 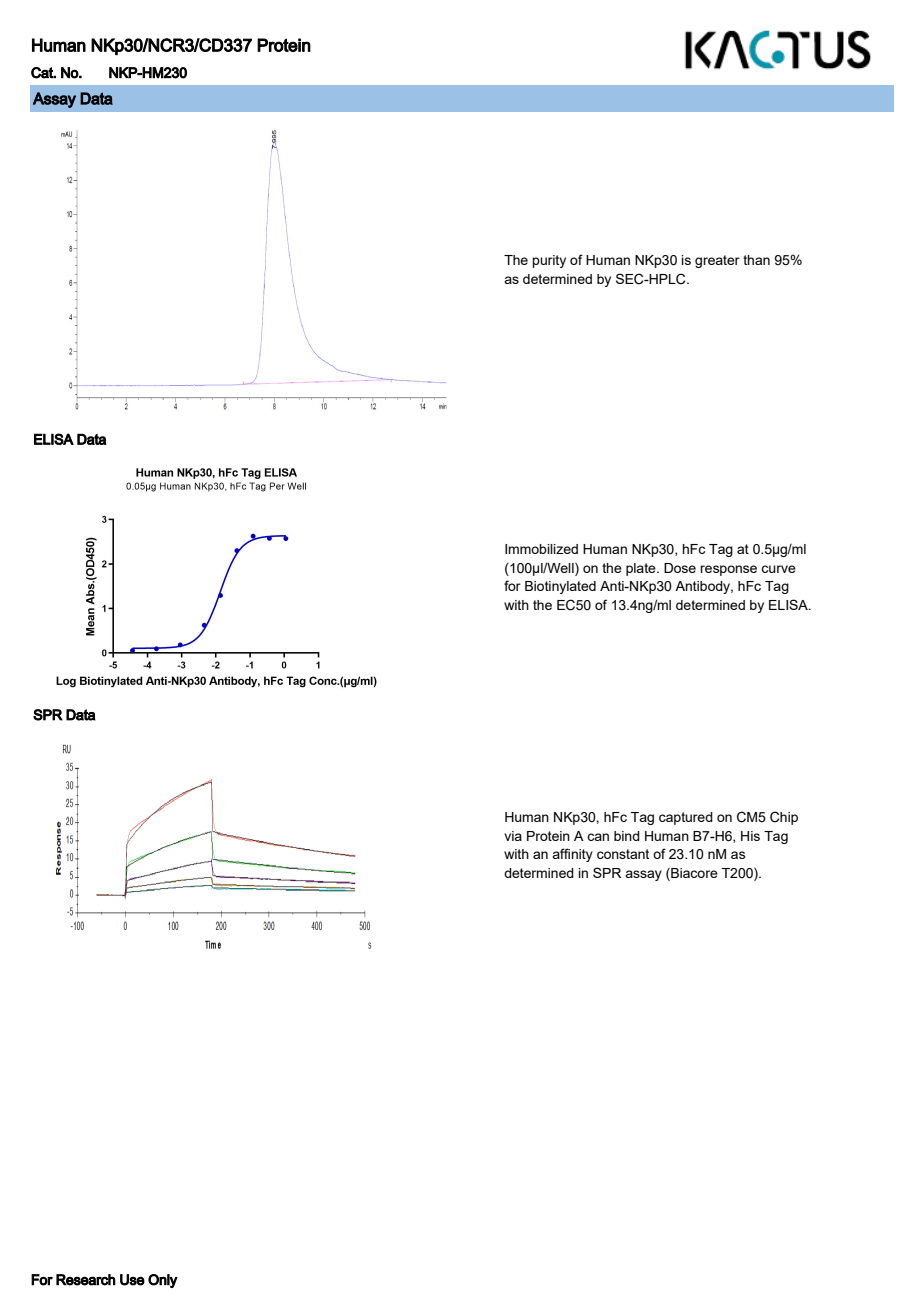 I want to click on greater, so click(x=717, y=261).
